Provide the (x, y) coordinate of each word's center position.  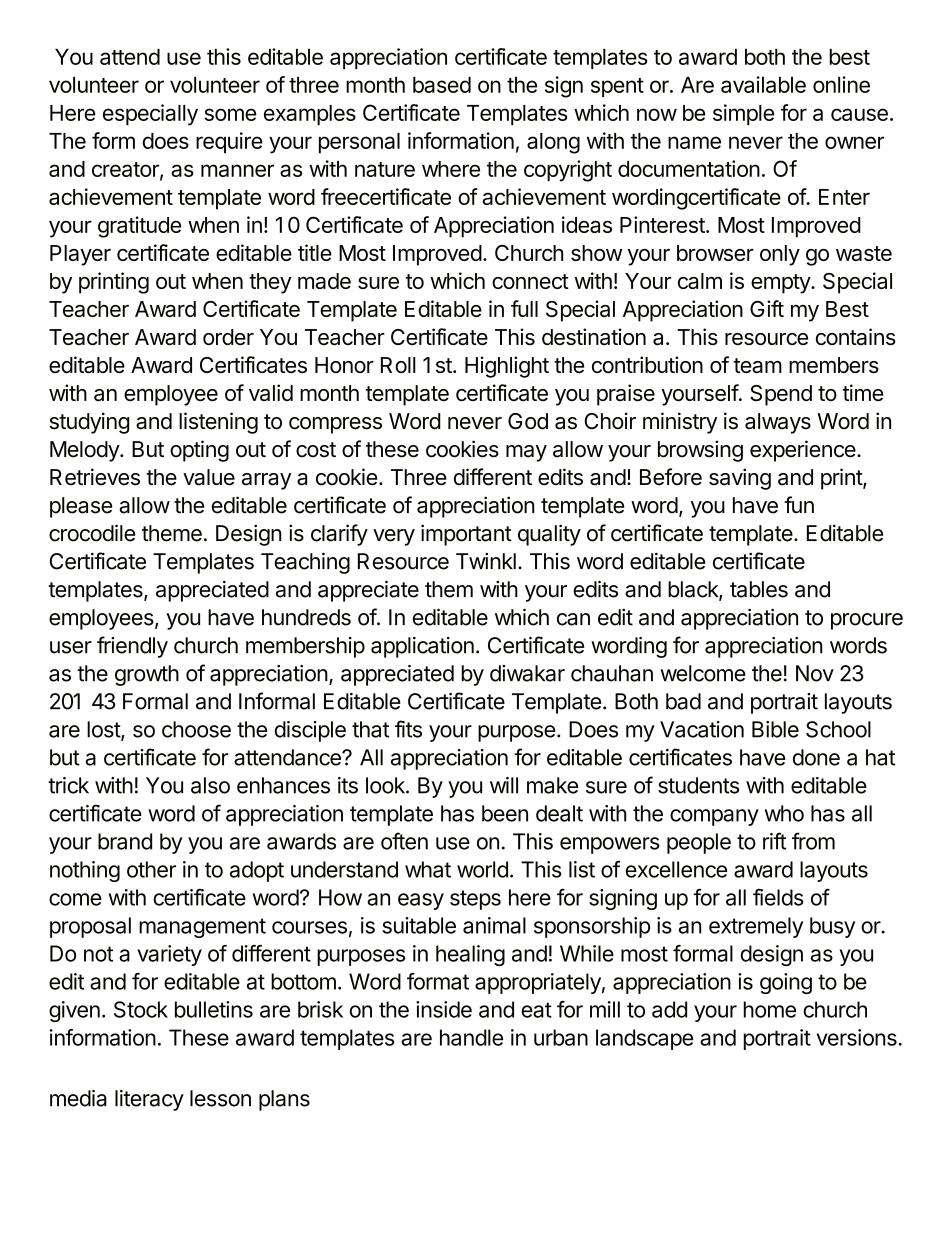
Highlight (507, 367)
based (442, 85)
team (757, 365)
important (466, 535)
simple (743, 115)
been (505, 813)
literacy (149, 1100)
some (230, 114)
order (228, 337)
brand (125, 841)
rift (774, 841)
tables (759, 589)
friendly (132, 647)
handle (471, 1037)
